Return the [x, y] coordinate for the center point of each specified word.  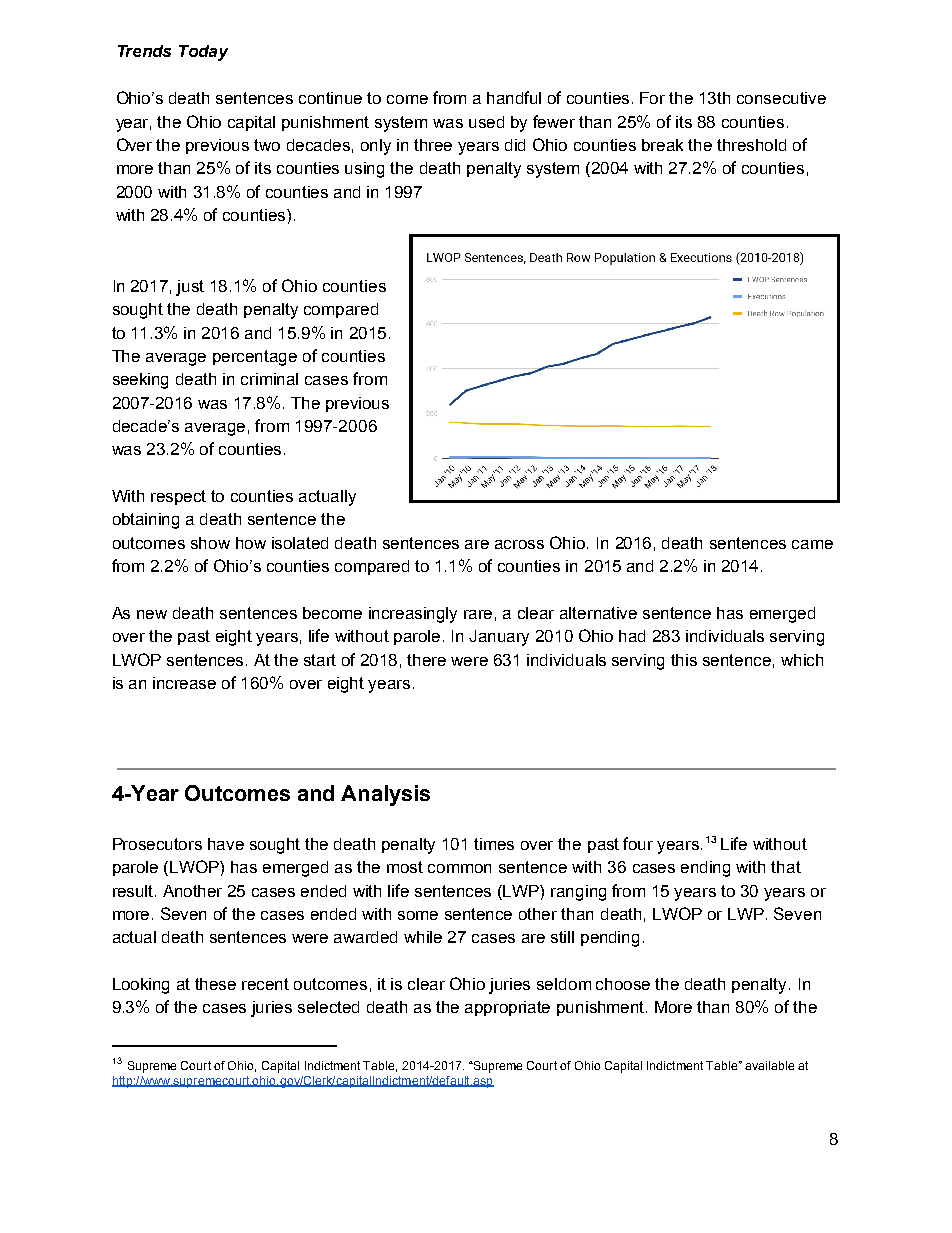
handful [514, 97]
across [519, 544]
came [812, 544]
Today [203, 53]
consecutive [781, 98]
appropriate [507, 1008]
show [210, 543]
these [215, 984]
